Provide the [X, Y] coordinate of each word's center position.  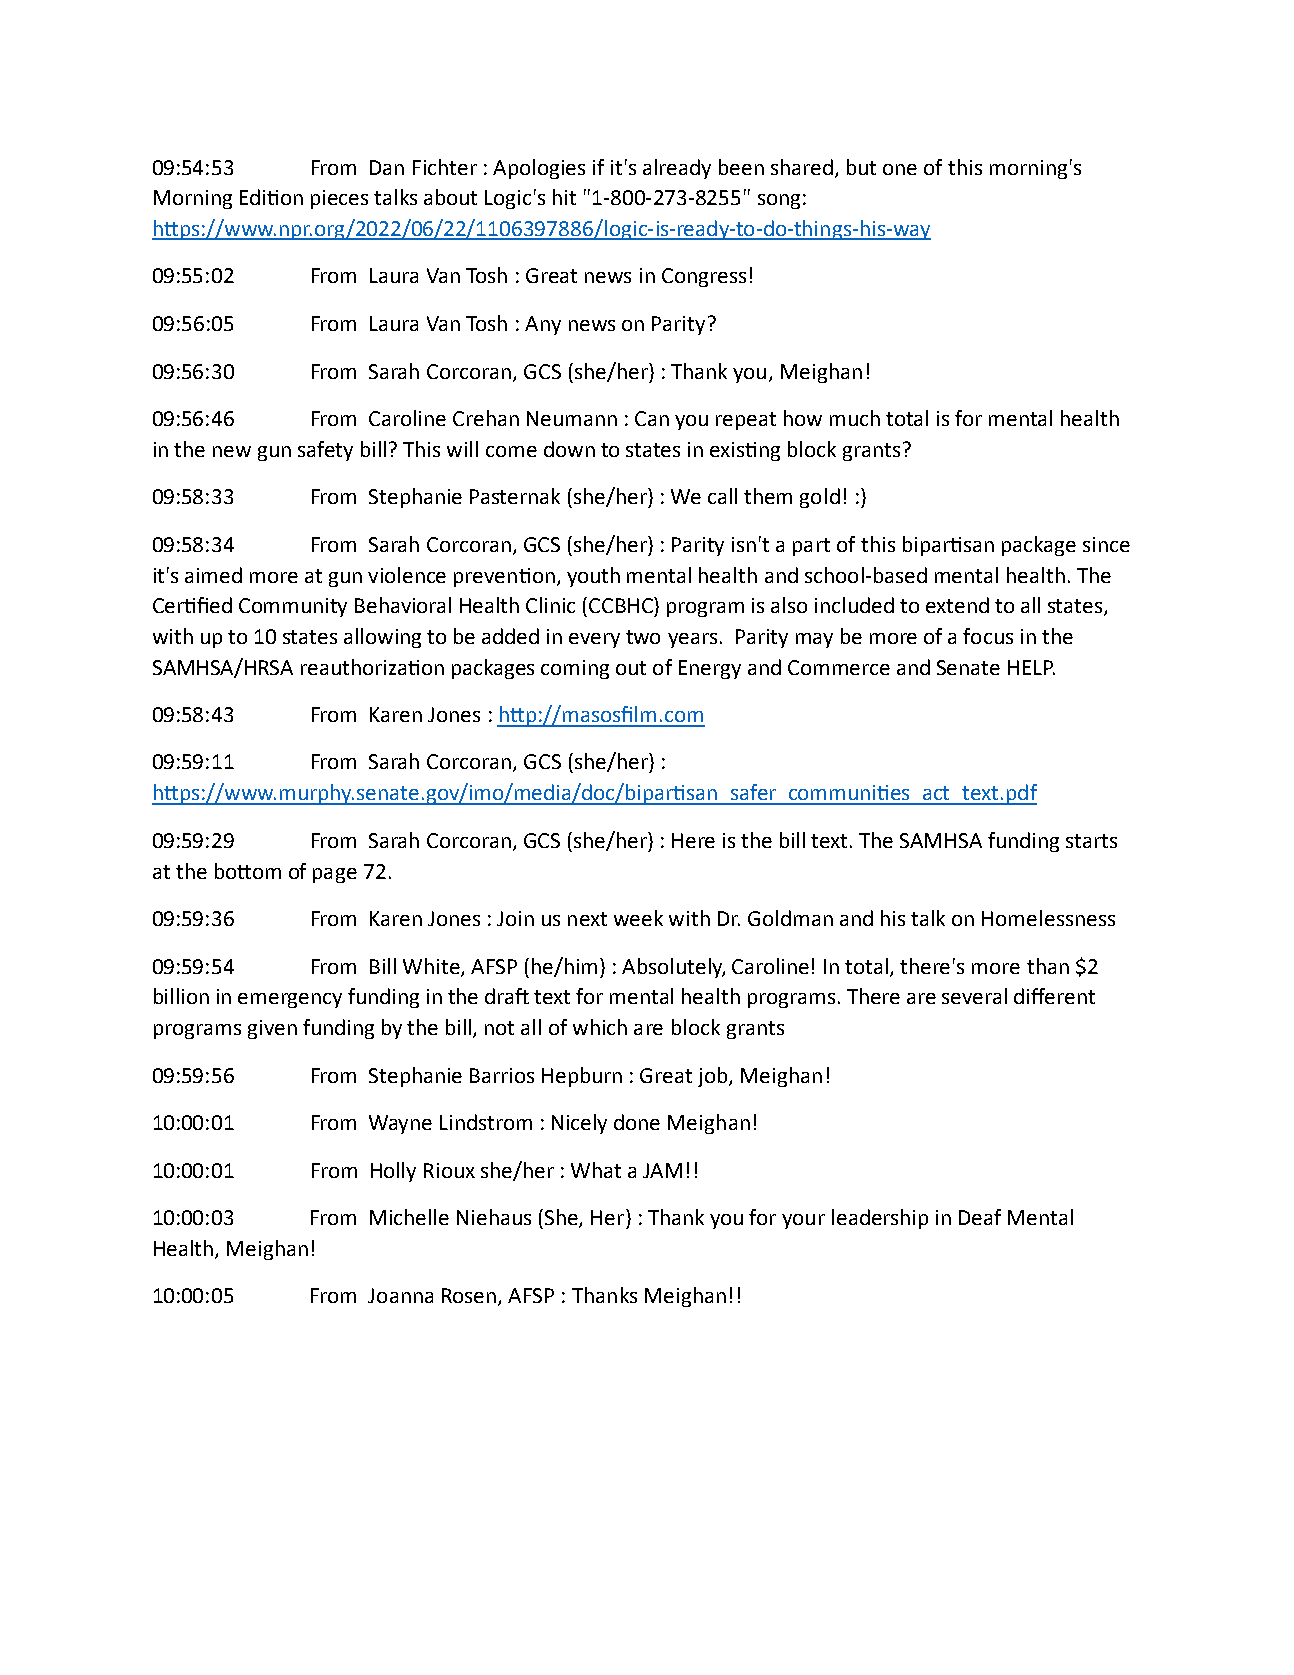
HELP [1031, 667]
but [861, 167]
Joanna [400, 1295]
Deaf [980, 1217]
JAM [662, 1170]
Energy [710, 669]
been [741, 167]
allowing [382, 638]
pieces [339, 199]
